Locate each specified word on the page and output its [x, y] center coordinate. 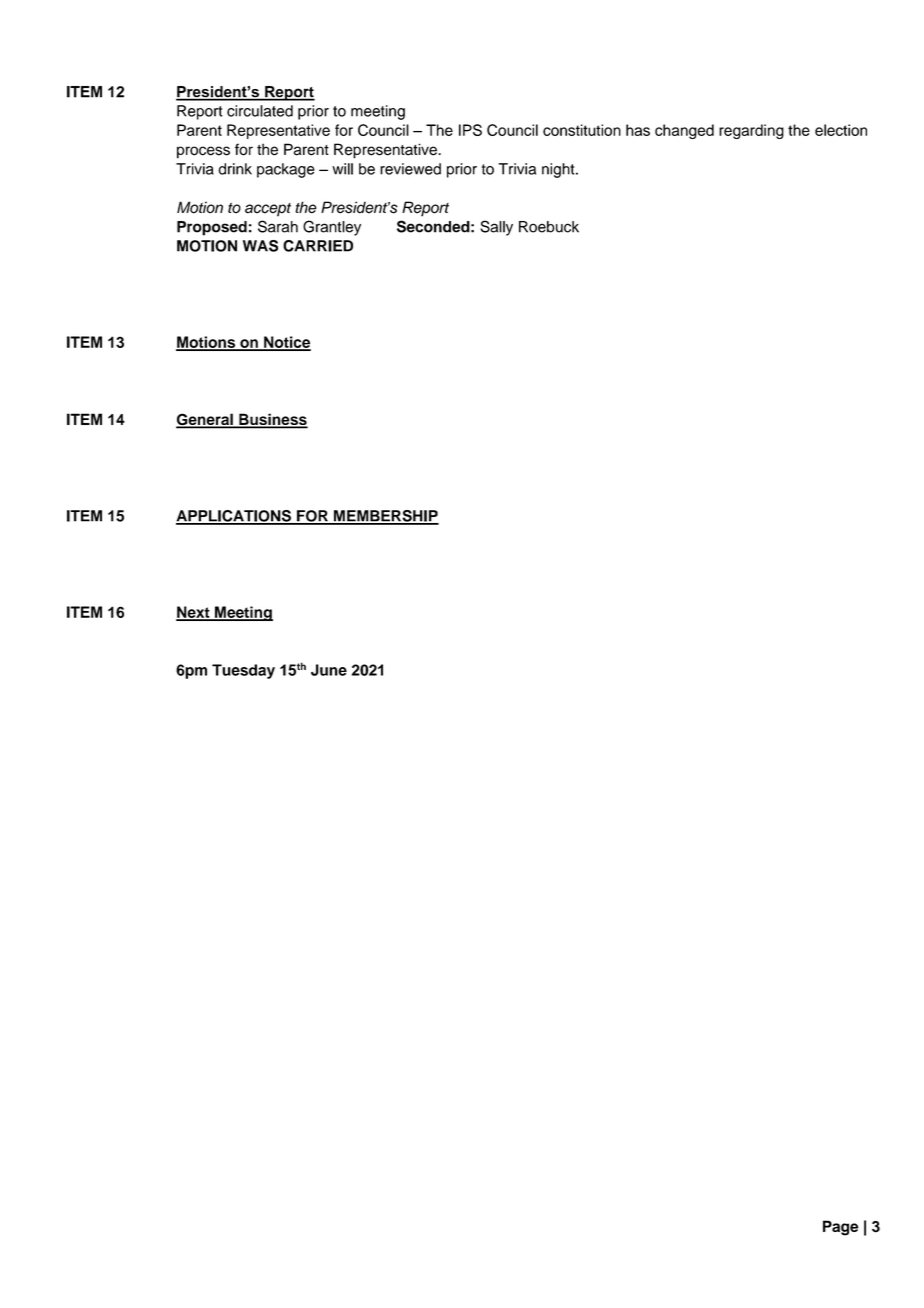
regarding [751, 131]
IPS [470, 130]
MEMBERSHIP [385, 517]
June [329, 670]
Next [194, 613]
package [286, 170]
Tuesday [243, 671]
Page [840, 1228]
